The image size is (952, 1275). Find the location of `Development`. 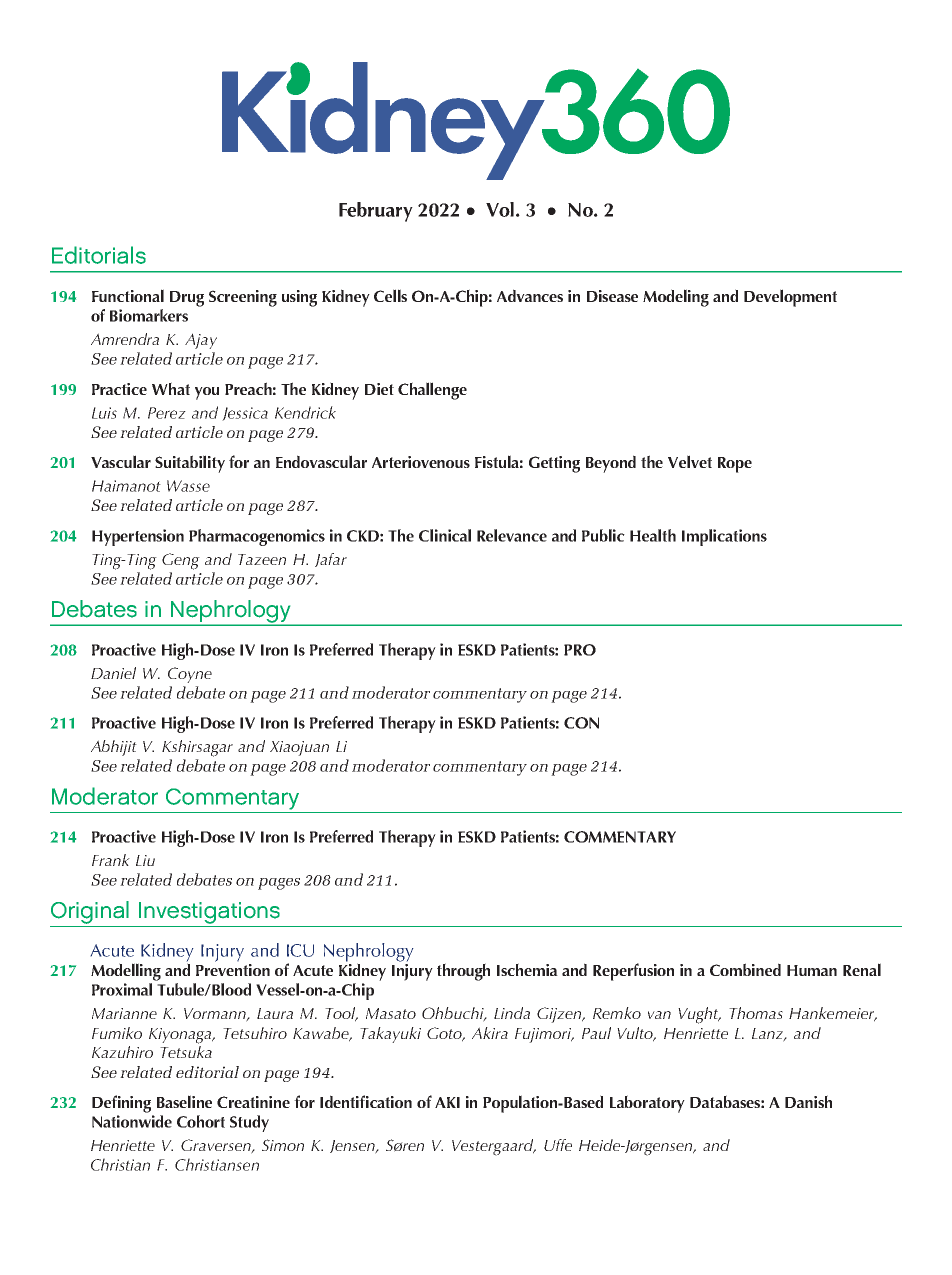

Development is located at coordinates (790, 298).
